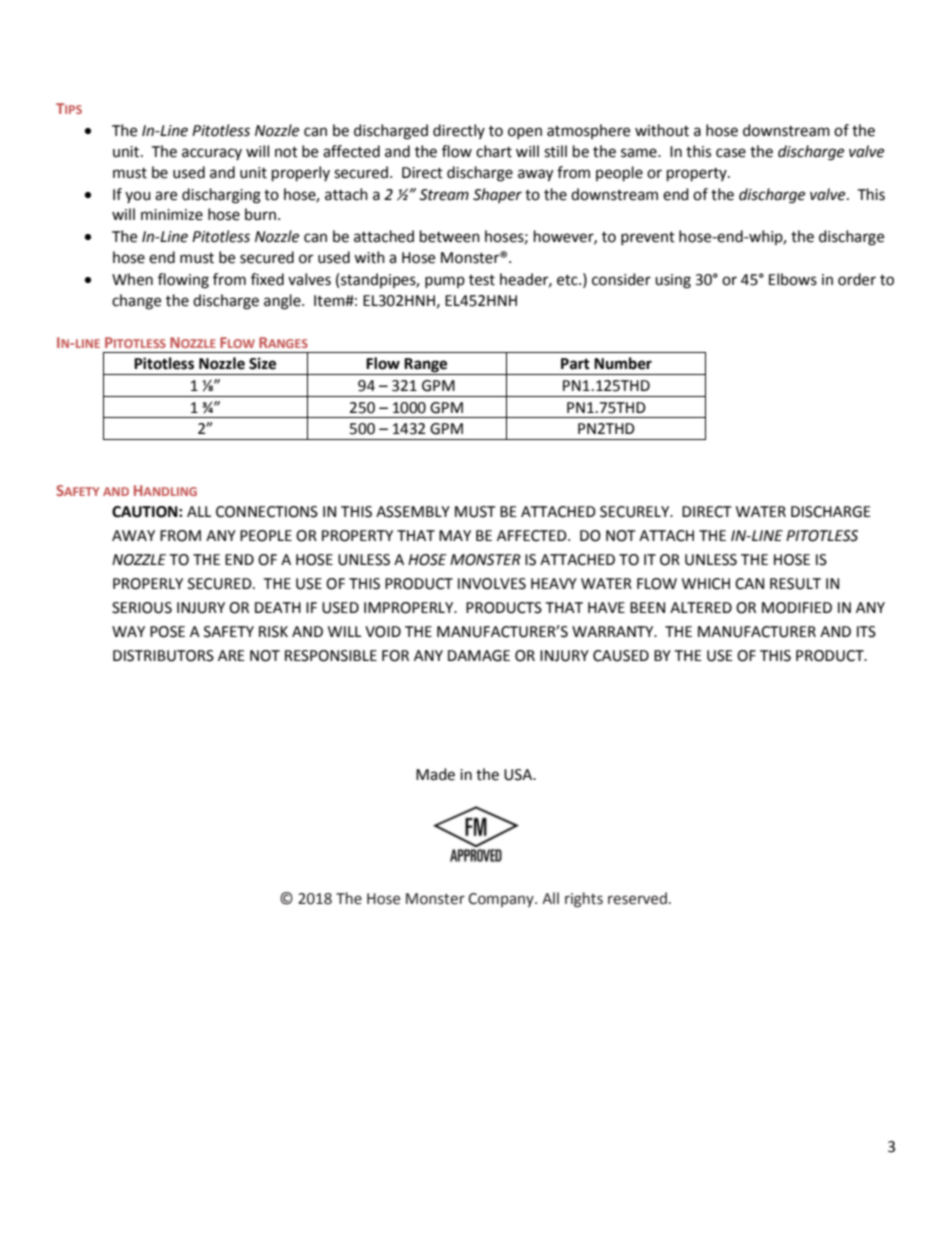 Image resolution: width=952 pixels, height=1233 pixels. What do you see at coordinates (494, 151) in the screenshot?
I see `chart` at bounding box center [494, 151].
